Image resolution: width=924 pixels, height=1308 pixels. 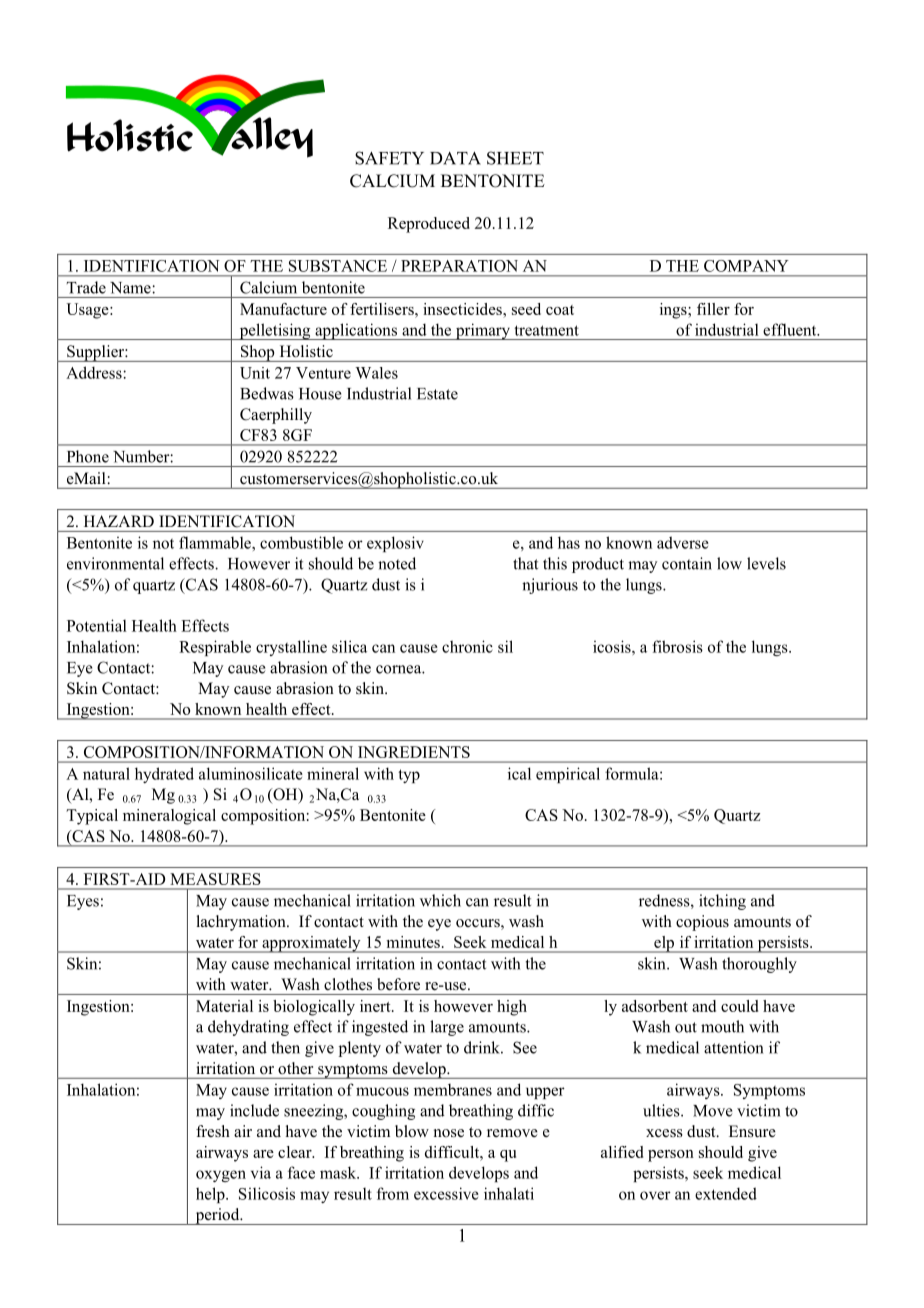 I want to click on chronic, so click(x=467, y=646).
